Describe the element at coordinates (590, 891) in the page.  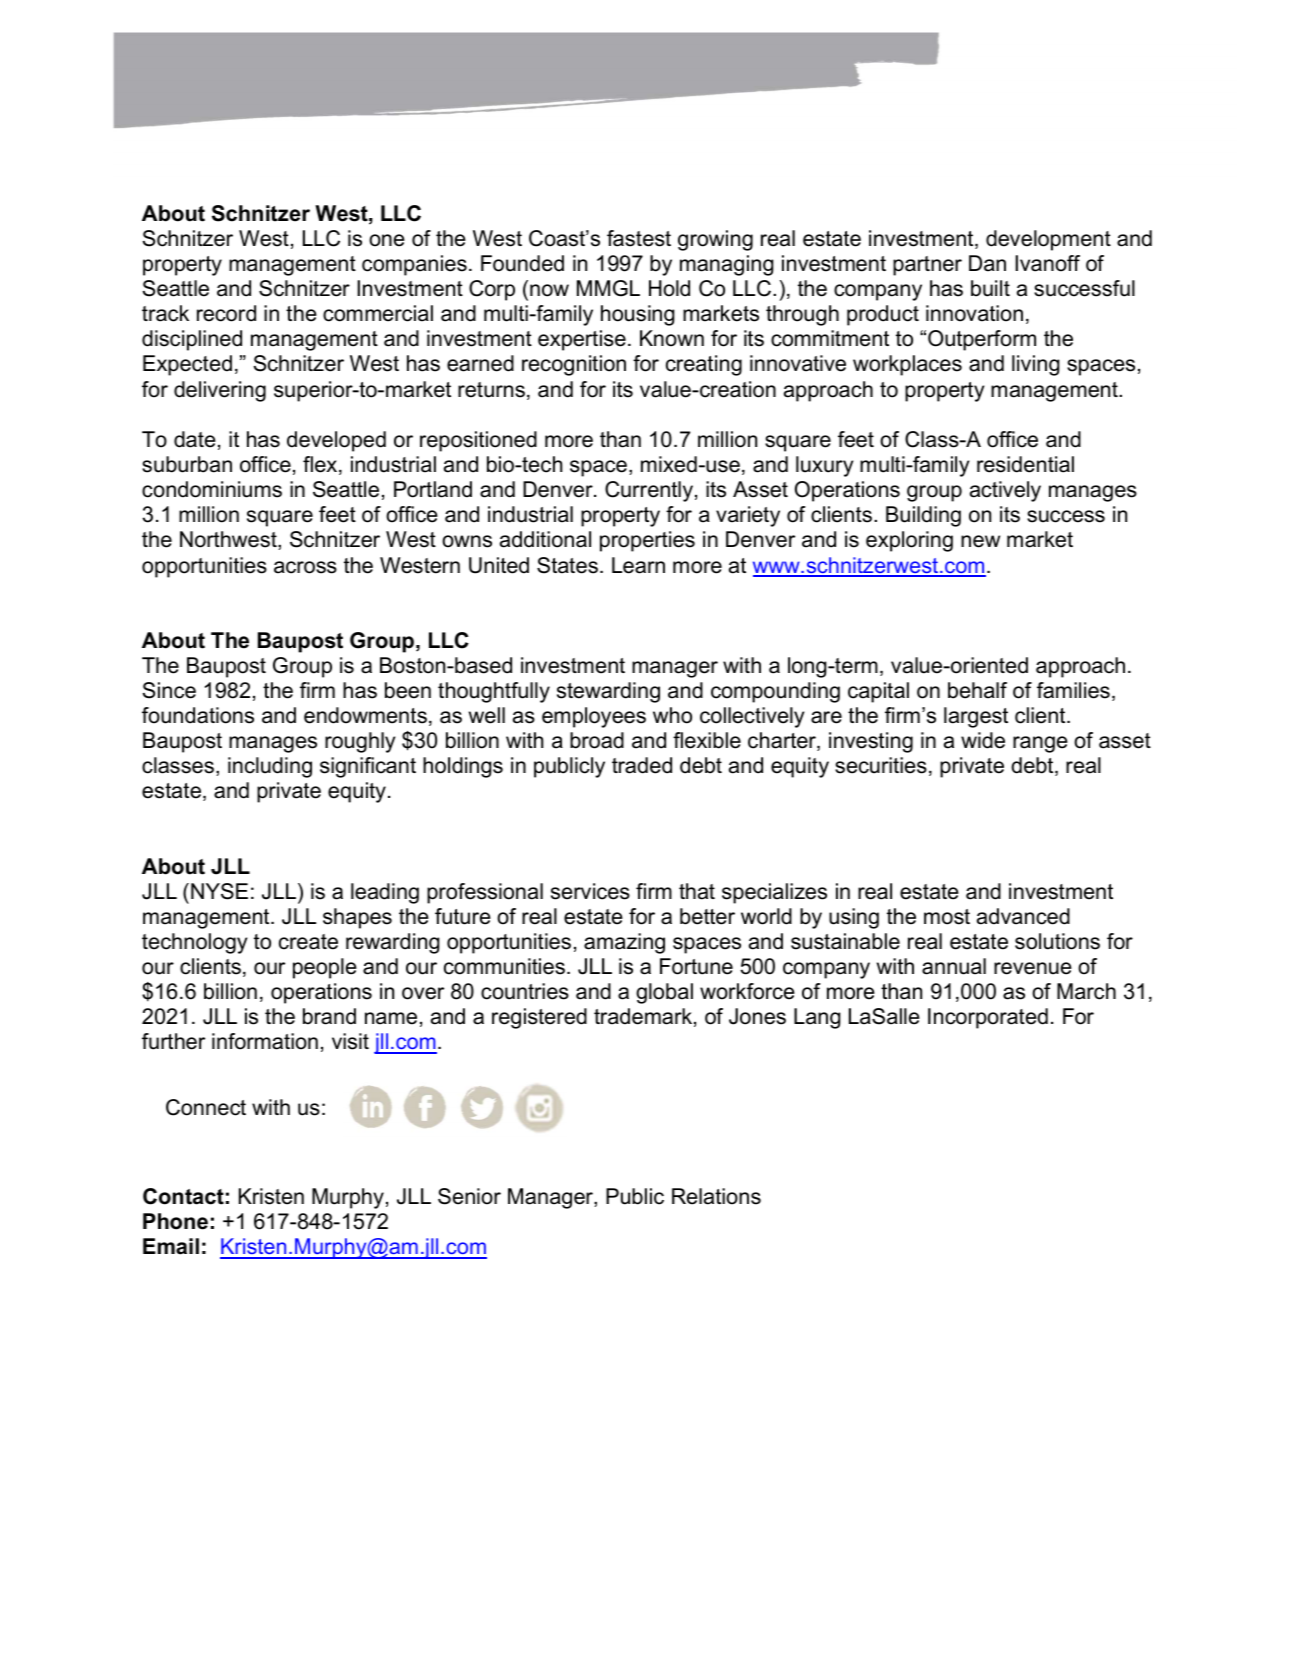
I see `services` at that location.
